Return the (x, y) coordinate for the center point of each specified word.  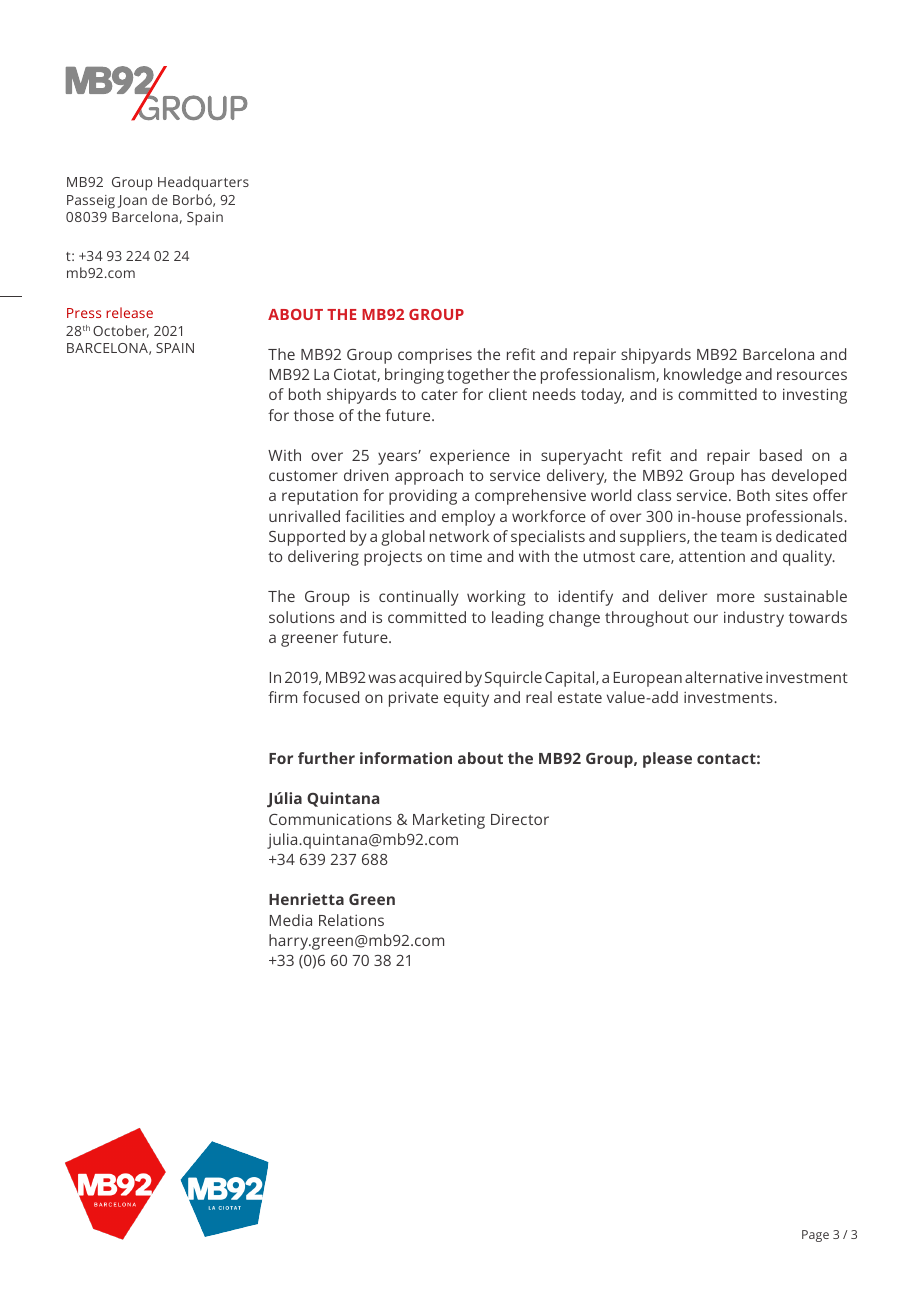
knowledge (703, 376)
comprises (435, 356)
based (781, 455)
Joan (132, 201)
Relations (351, 920)
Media (291, 920)
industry (754, 619)
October (121, 331)
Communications (330, 819)
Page (815, 1236)
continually (419, 598)
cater (439, 395)
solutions (302, 617)
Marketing (449, 821)
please (667, 760)
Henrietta (306, 899)
